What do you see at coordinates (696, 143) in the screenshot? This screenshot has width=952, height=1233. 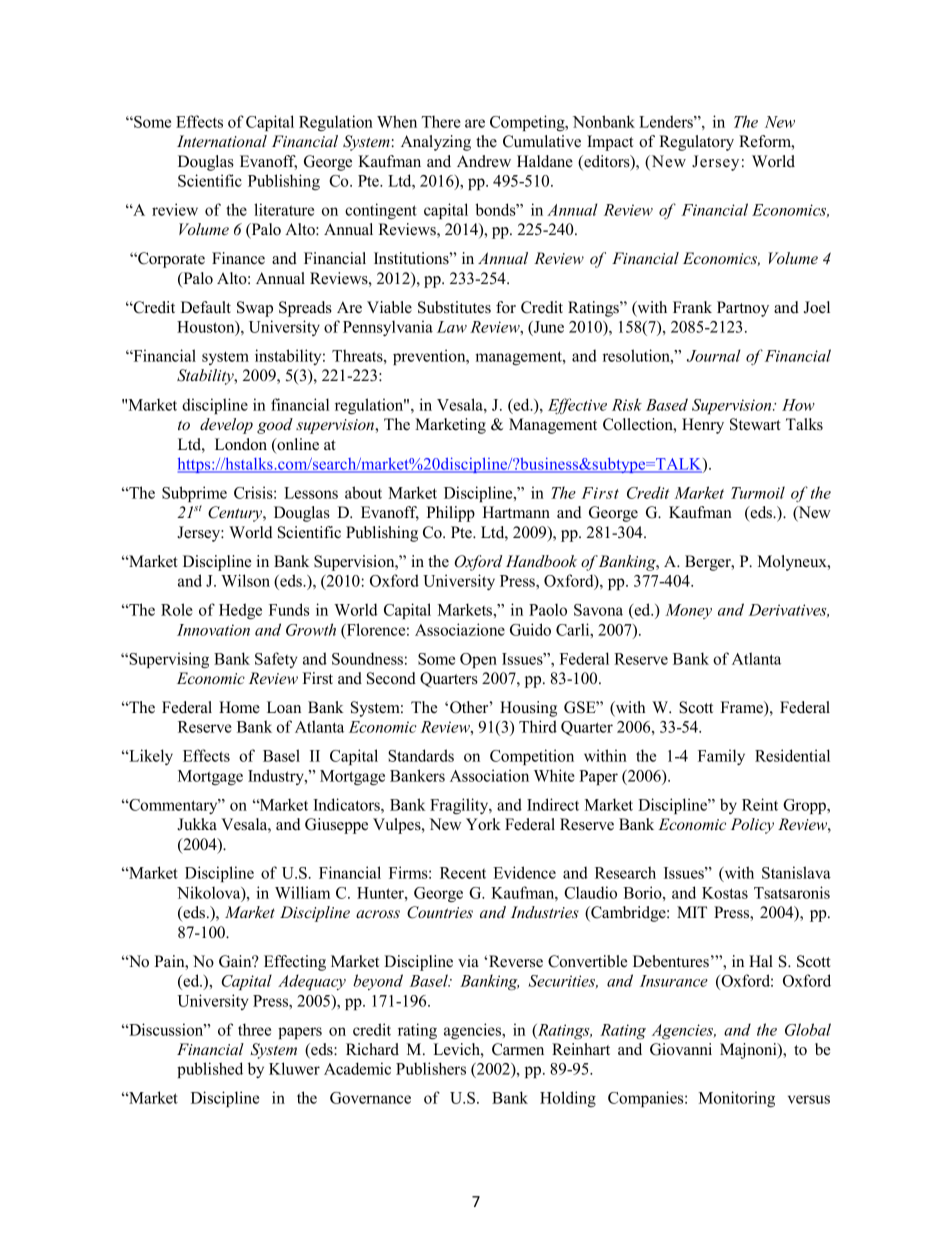 I see `Regulatory` at bounding box center [696, 143].
